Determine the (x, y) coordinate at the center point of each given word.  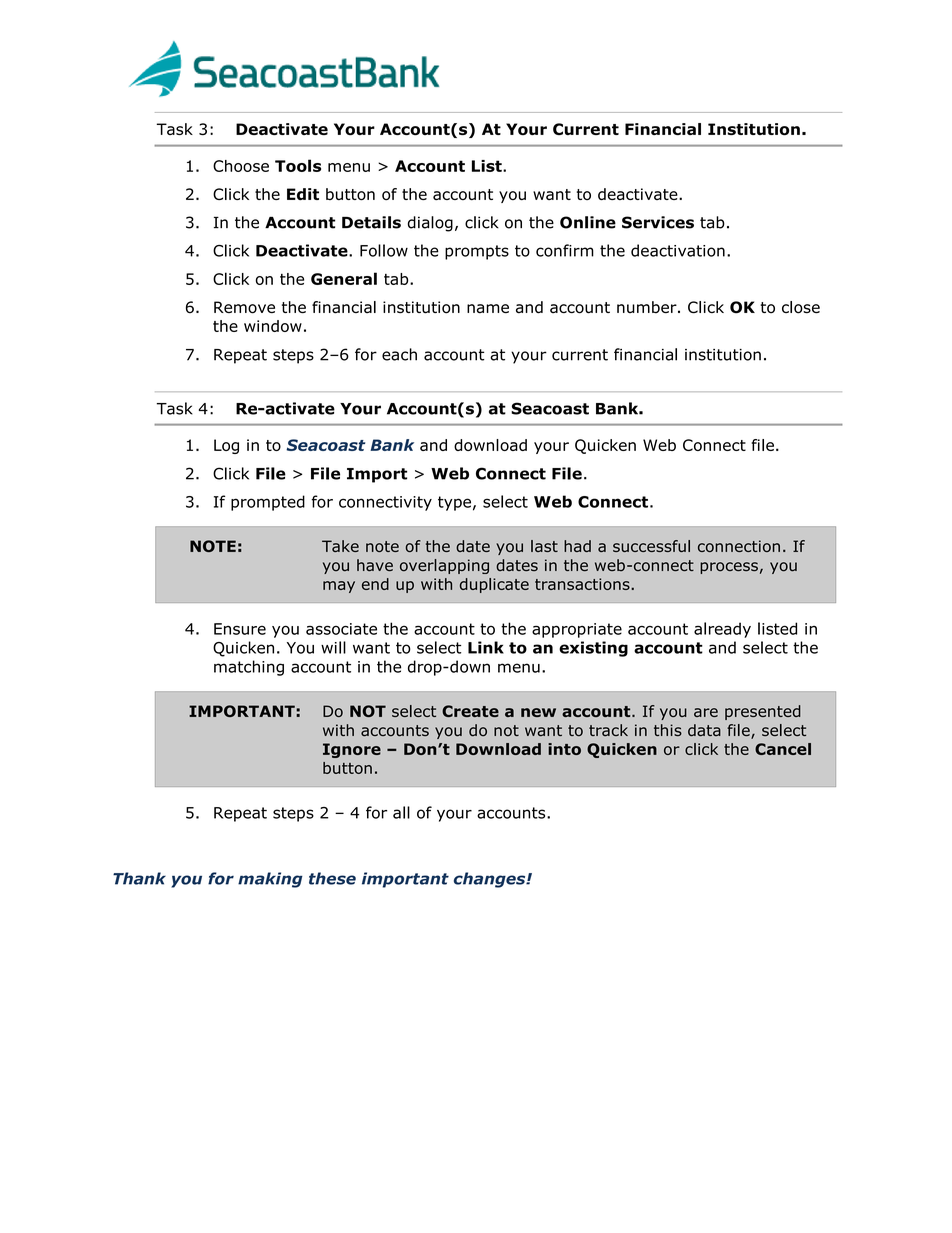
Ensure (240, 629)
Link (486, 647)
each (399, 354)
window (273, 326)
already (722, 630)
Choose (241, 166)
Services (658, 222)
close (801, 307)
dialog (430, 224)
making (270, 880)
